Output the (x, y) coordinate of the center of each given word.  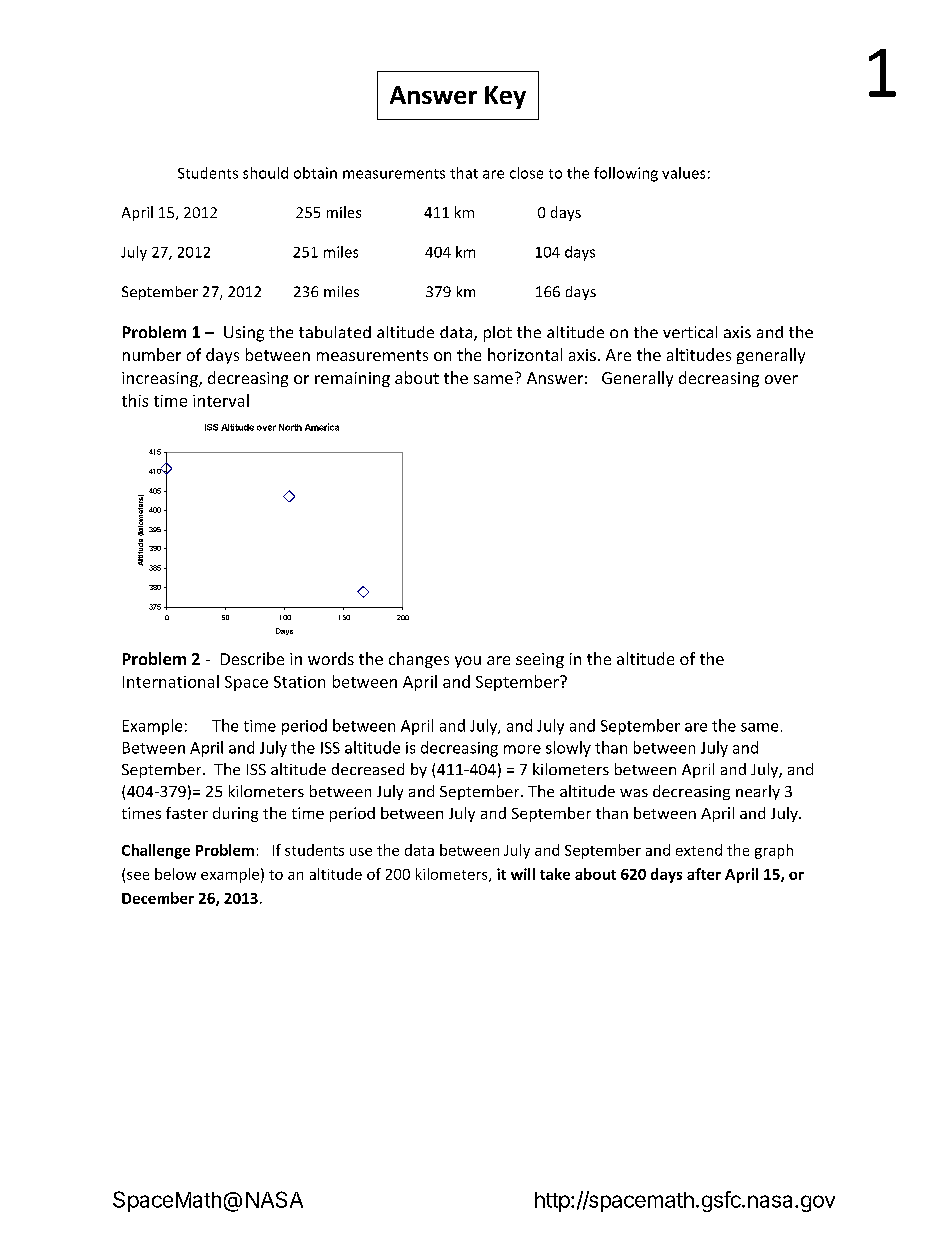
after (704, 874)
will (523, 874)
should (265, 173)
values (683, 173)
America (322, 427)
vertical (690, 332)
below (175, 874)
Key (505, 97)
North (290, 427)
